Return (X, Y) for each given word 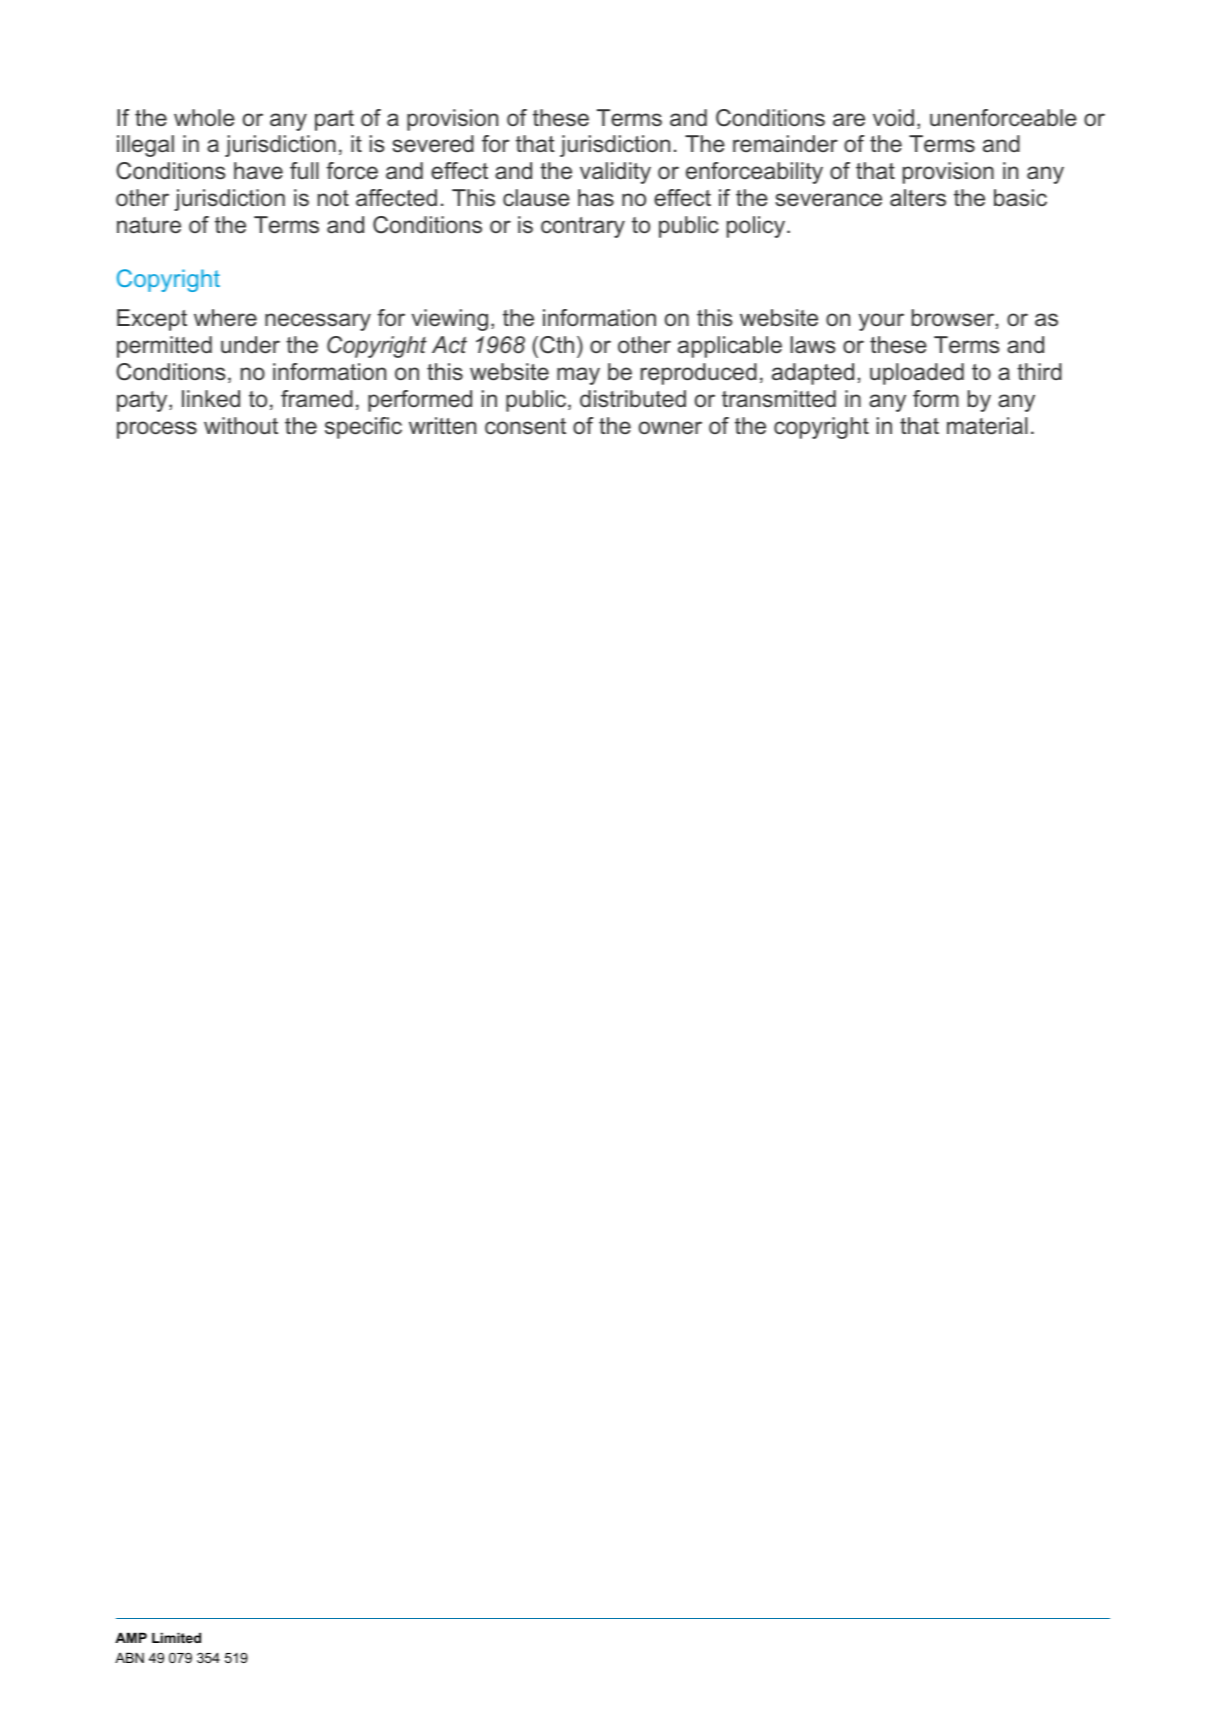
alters (918, 198)
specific (363, 428)
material (987, 426)
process (157, 430)
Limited (176, 1637)
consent (525, 426)
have (258, 171)
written (442, 426)
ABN (129, 1657)
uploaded (917, 374)
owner (670, 428)
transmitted (779, 399)
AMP (131, 1637)
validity (615, 173)
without (241, 426)
